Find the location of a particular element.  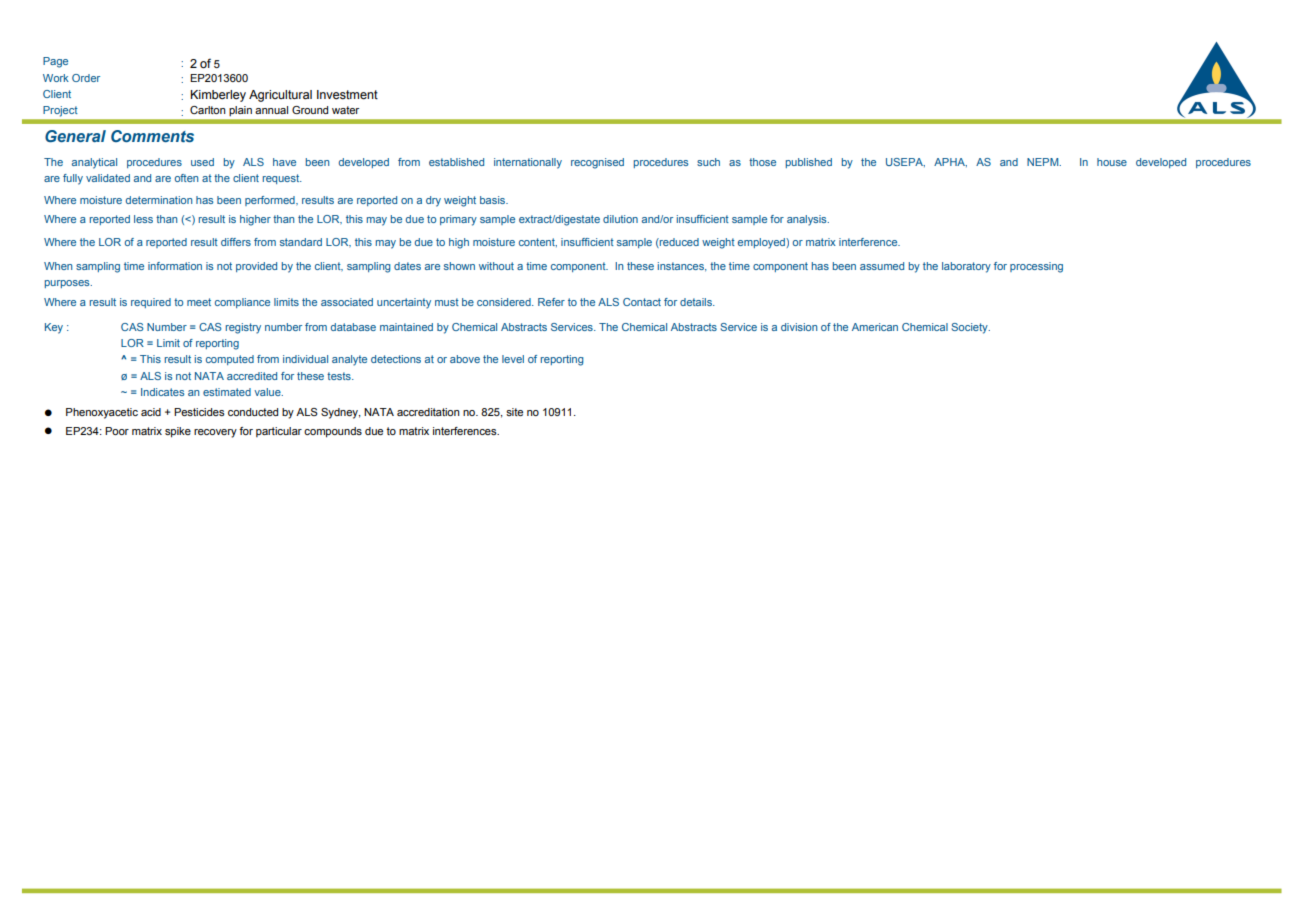

registry is located at coordinates (243, 328).
